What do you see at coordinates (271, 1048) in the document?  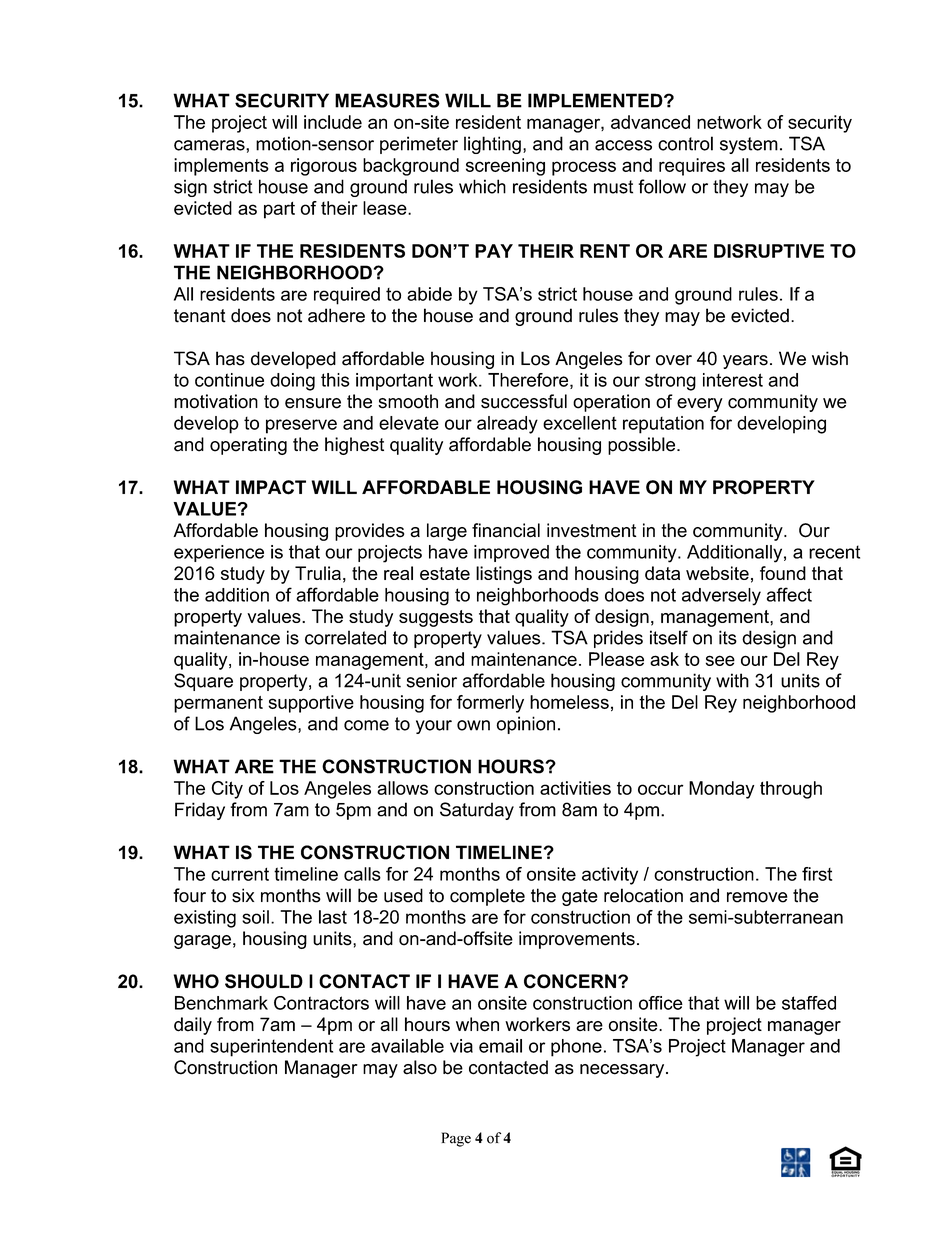 I see `superintendent` at bounding box center [271, 1048].
